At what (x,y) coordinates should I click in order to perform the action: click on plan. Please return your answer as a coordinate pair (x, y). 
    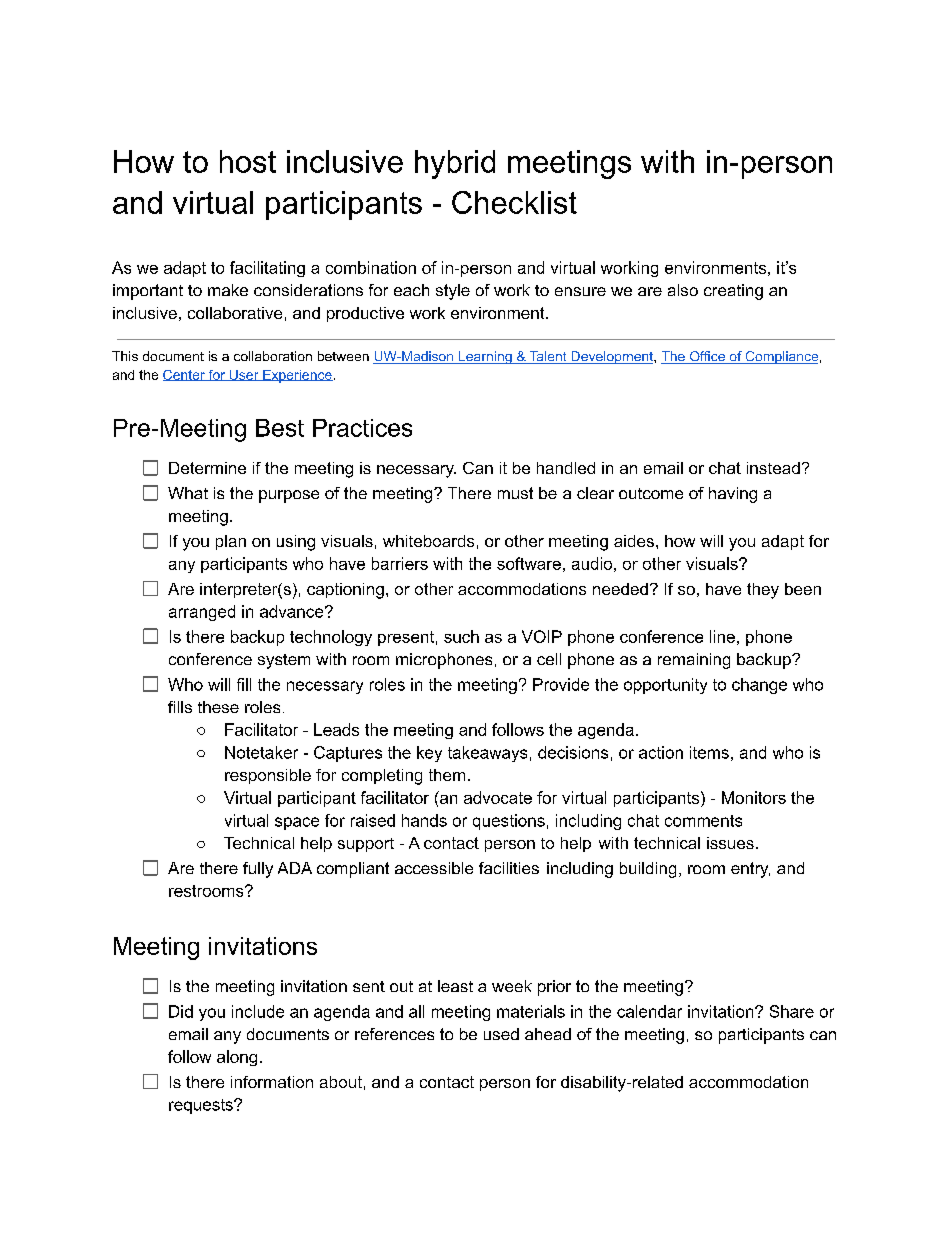
    Looking at the image, I should click on (231, 542).
